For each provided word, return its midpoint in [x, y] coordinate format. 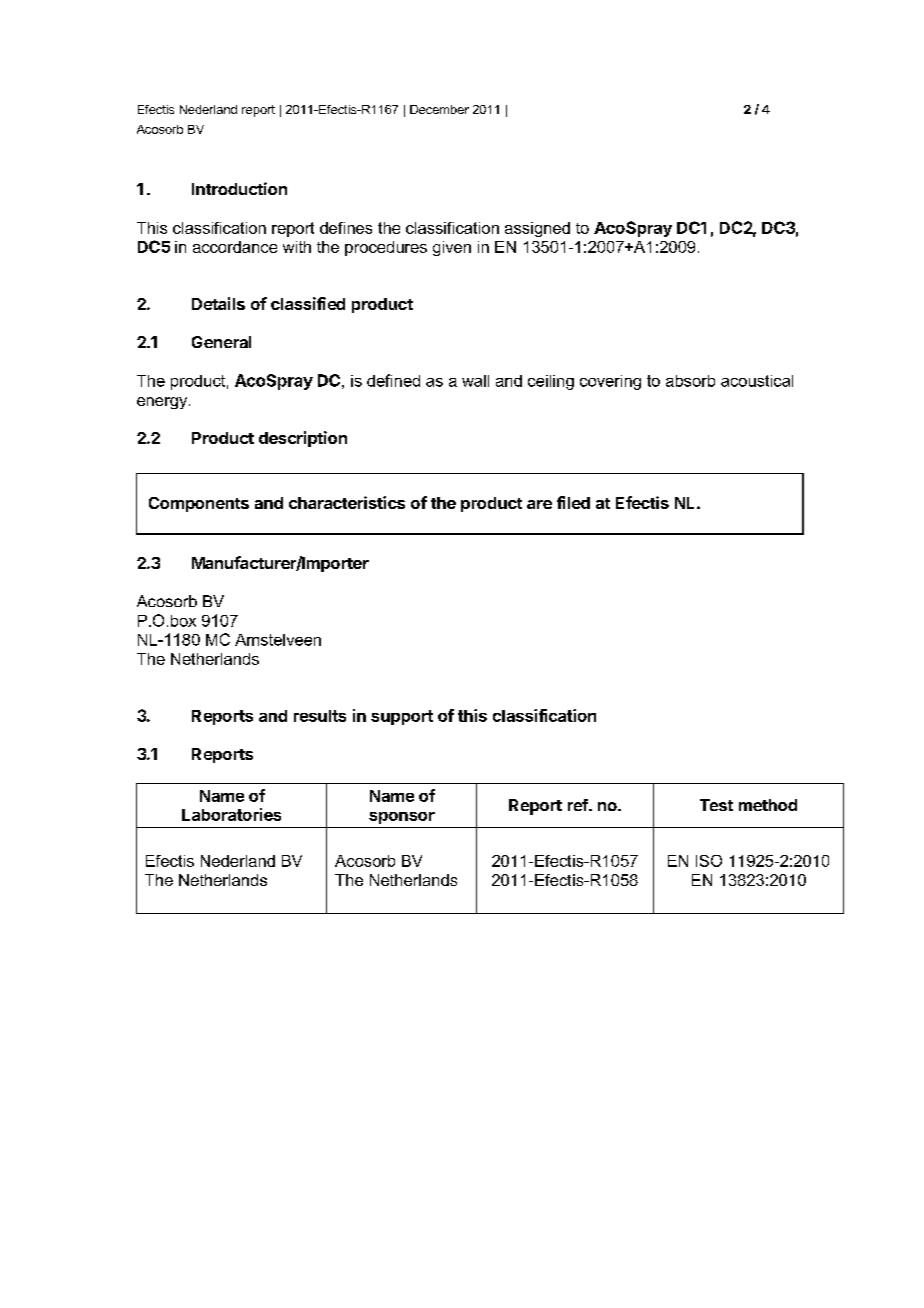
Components [199, 504]
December [439, 109]
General [221, 342]
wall [475, 381]
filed [573, 502]
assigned [537, 229]
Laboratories [231, 814]
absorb [690, 381]
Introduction [239, 188]
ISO [709, 861]
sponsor [402, 818]
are [539, 504]
